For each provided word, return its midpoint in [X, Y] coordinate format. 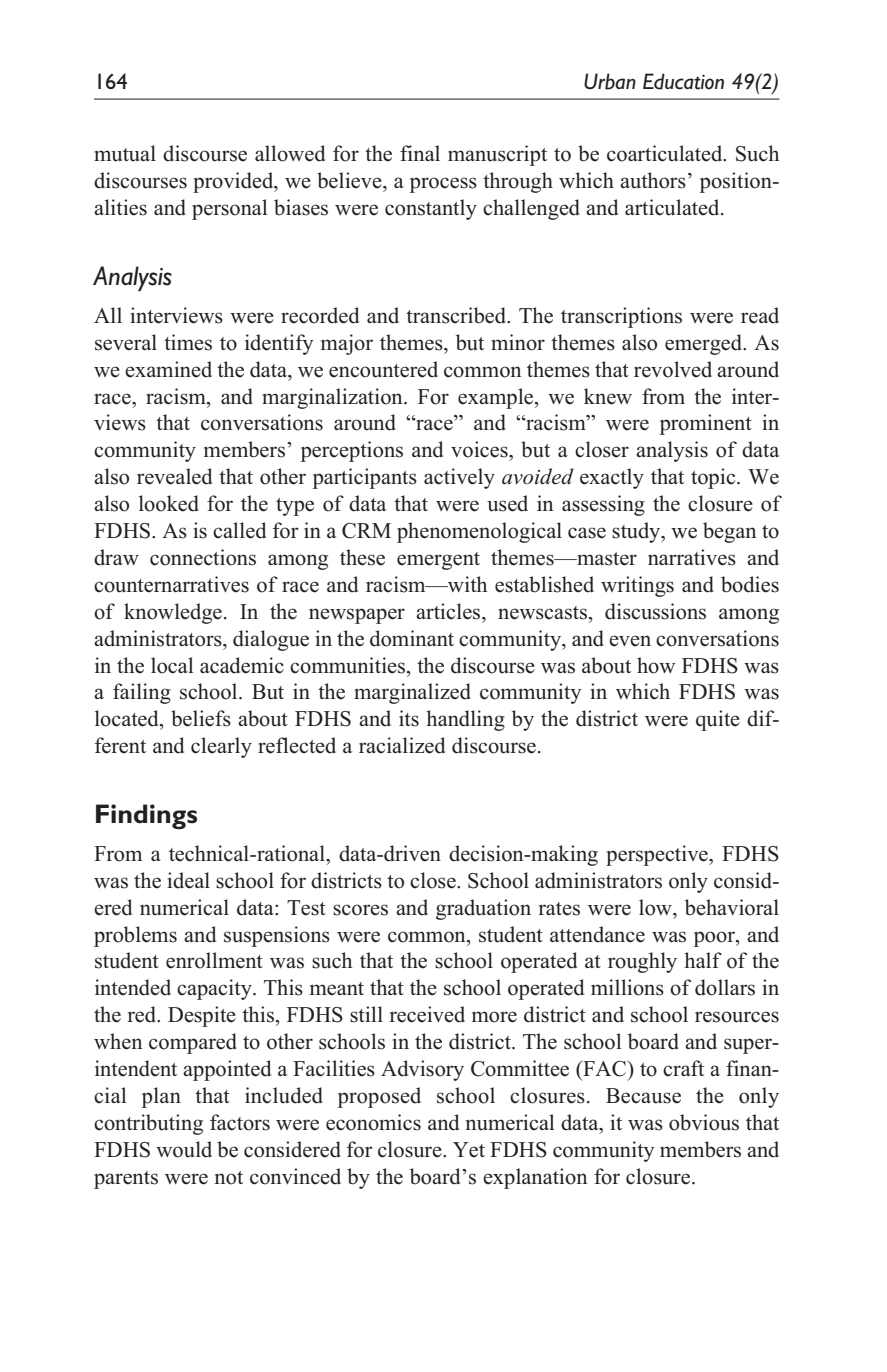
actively [459, 478]
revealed [174, 476]
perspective [658, 855]
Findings [146, 816]
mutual [125, 153]
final [420, 153]
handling [465, 720]
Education [683, 81]
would [184, 1149]
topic [714, 478]
